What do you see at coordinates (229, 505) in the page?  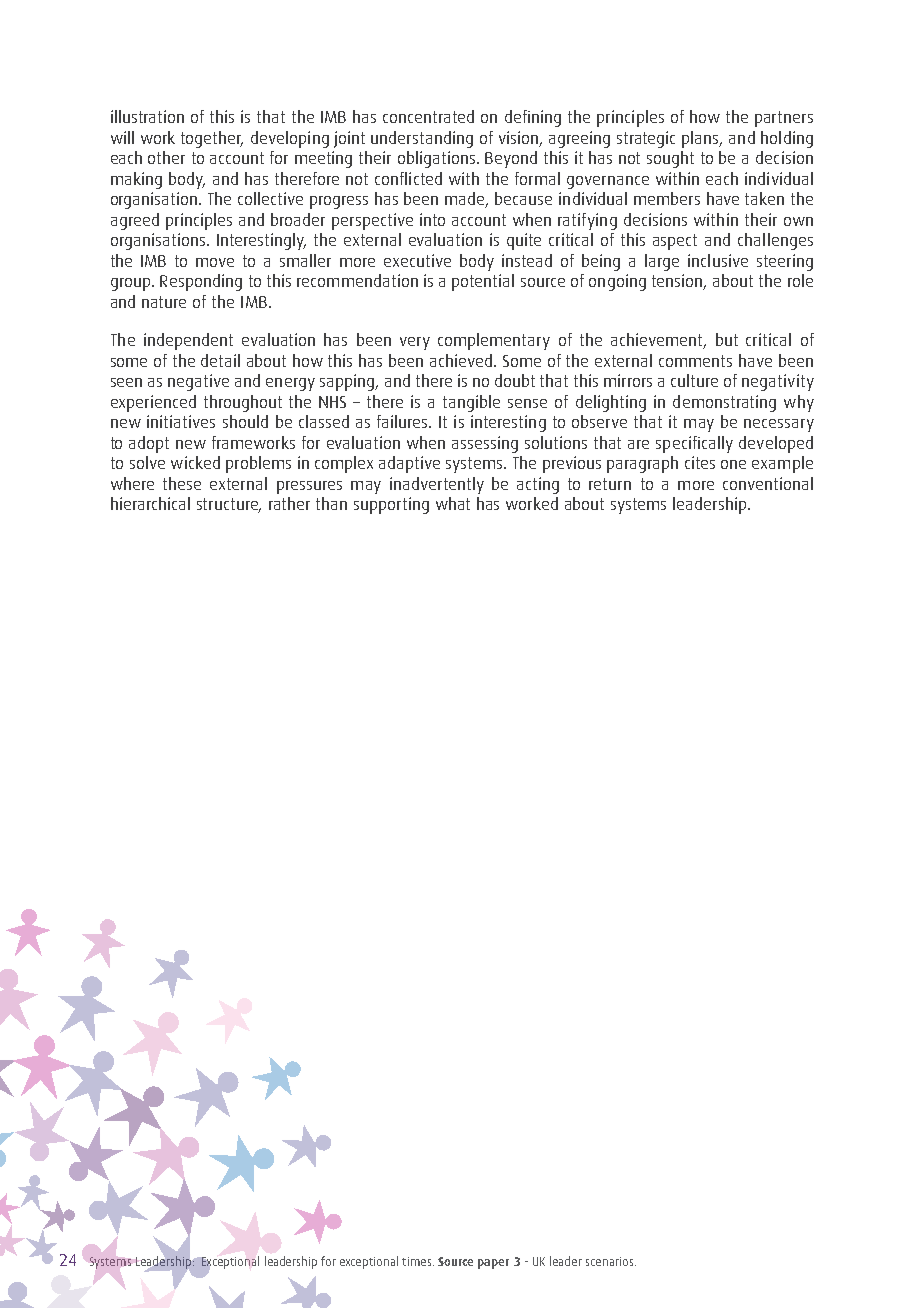 I see `structure` at bounding box center [229, 505].
